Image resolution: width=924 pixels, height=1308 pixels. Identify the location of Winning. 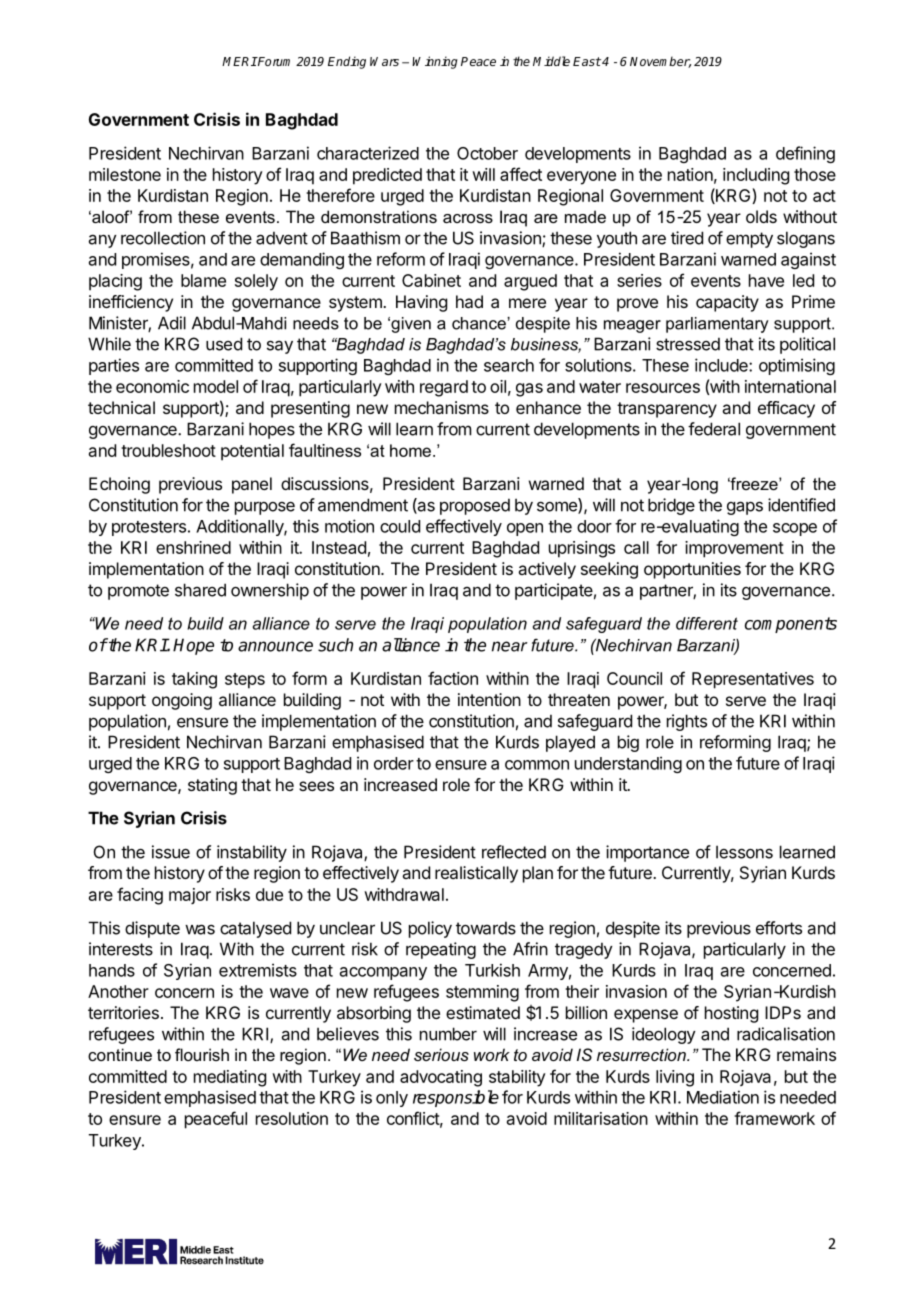
(435, 62).
